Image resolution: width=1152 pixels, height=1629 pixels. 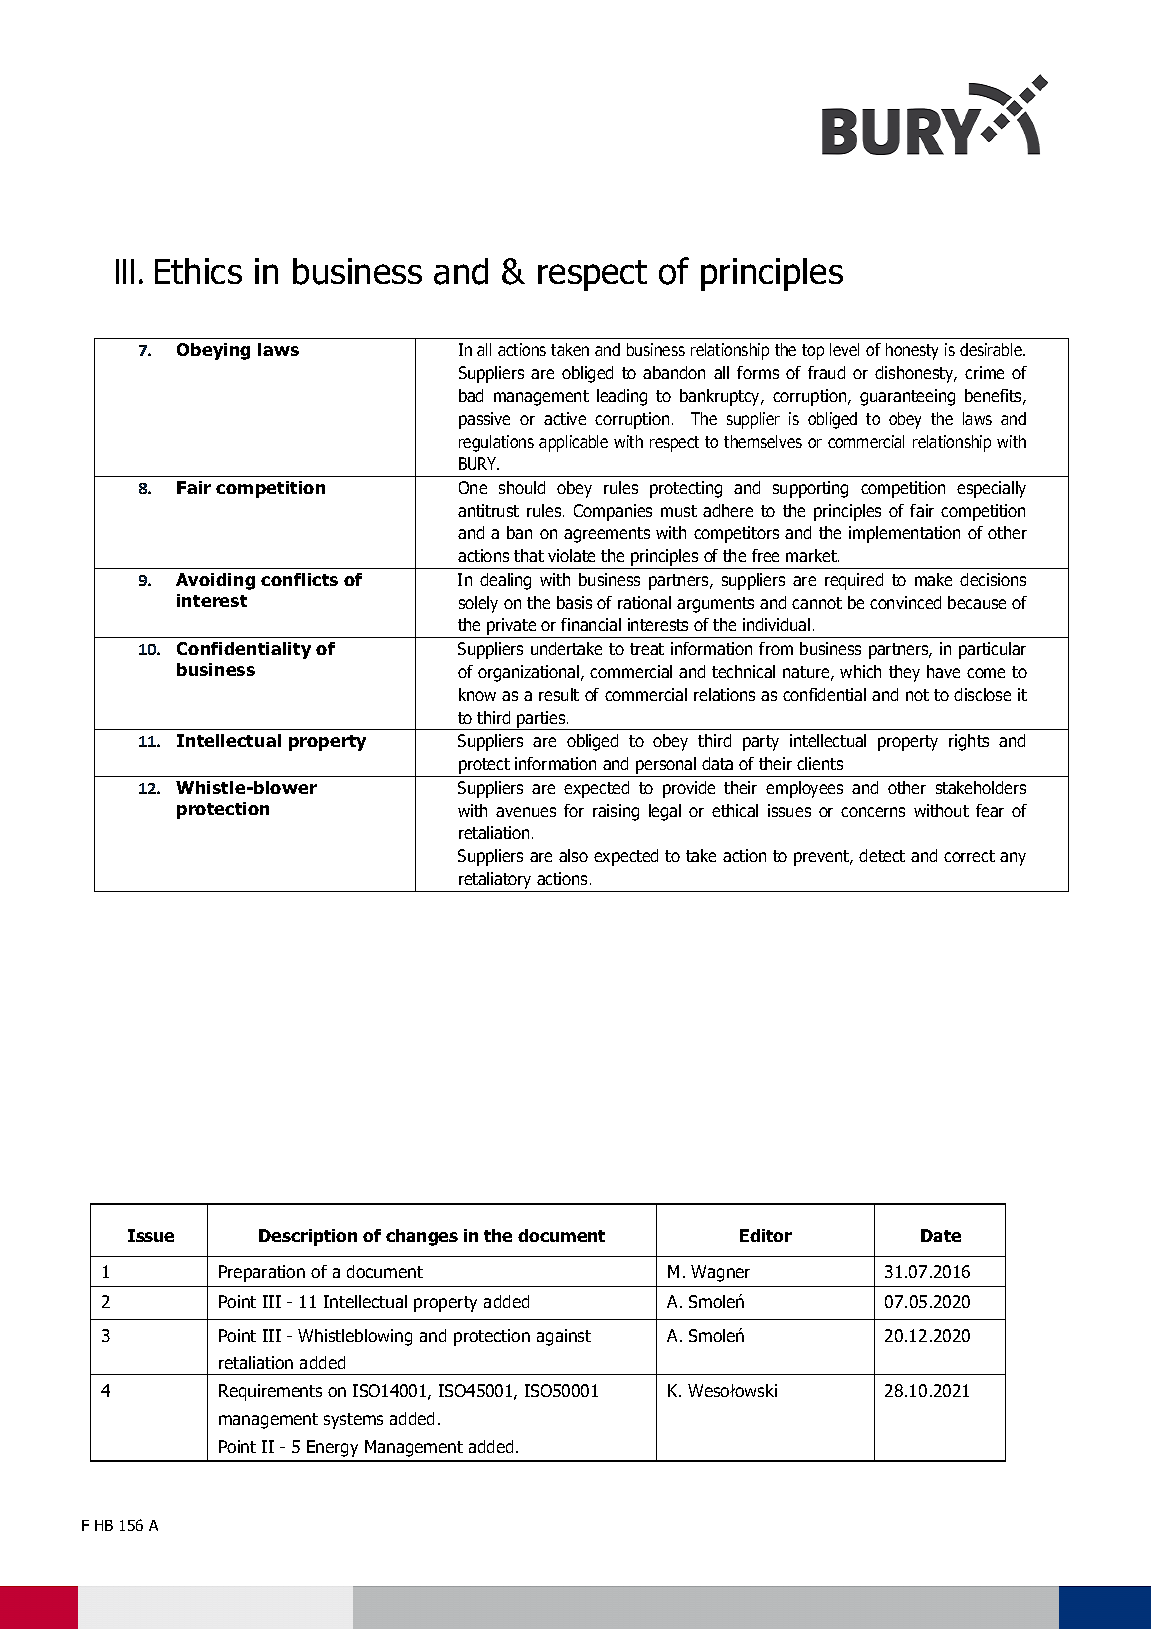 What do you see at coordinates (299, 579) in the page?
I see `conflicts` at bounding box center [299, 579].
